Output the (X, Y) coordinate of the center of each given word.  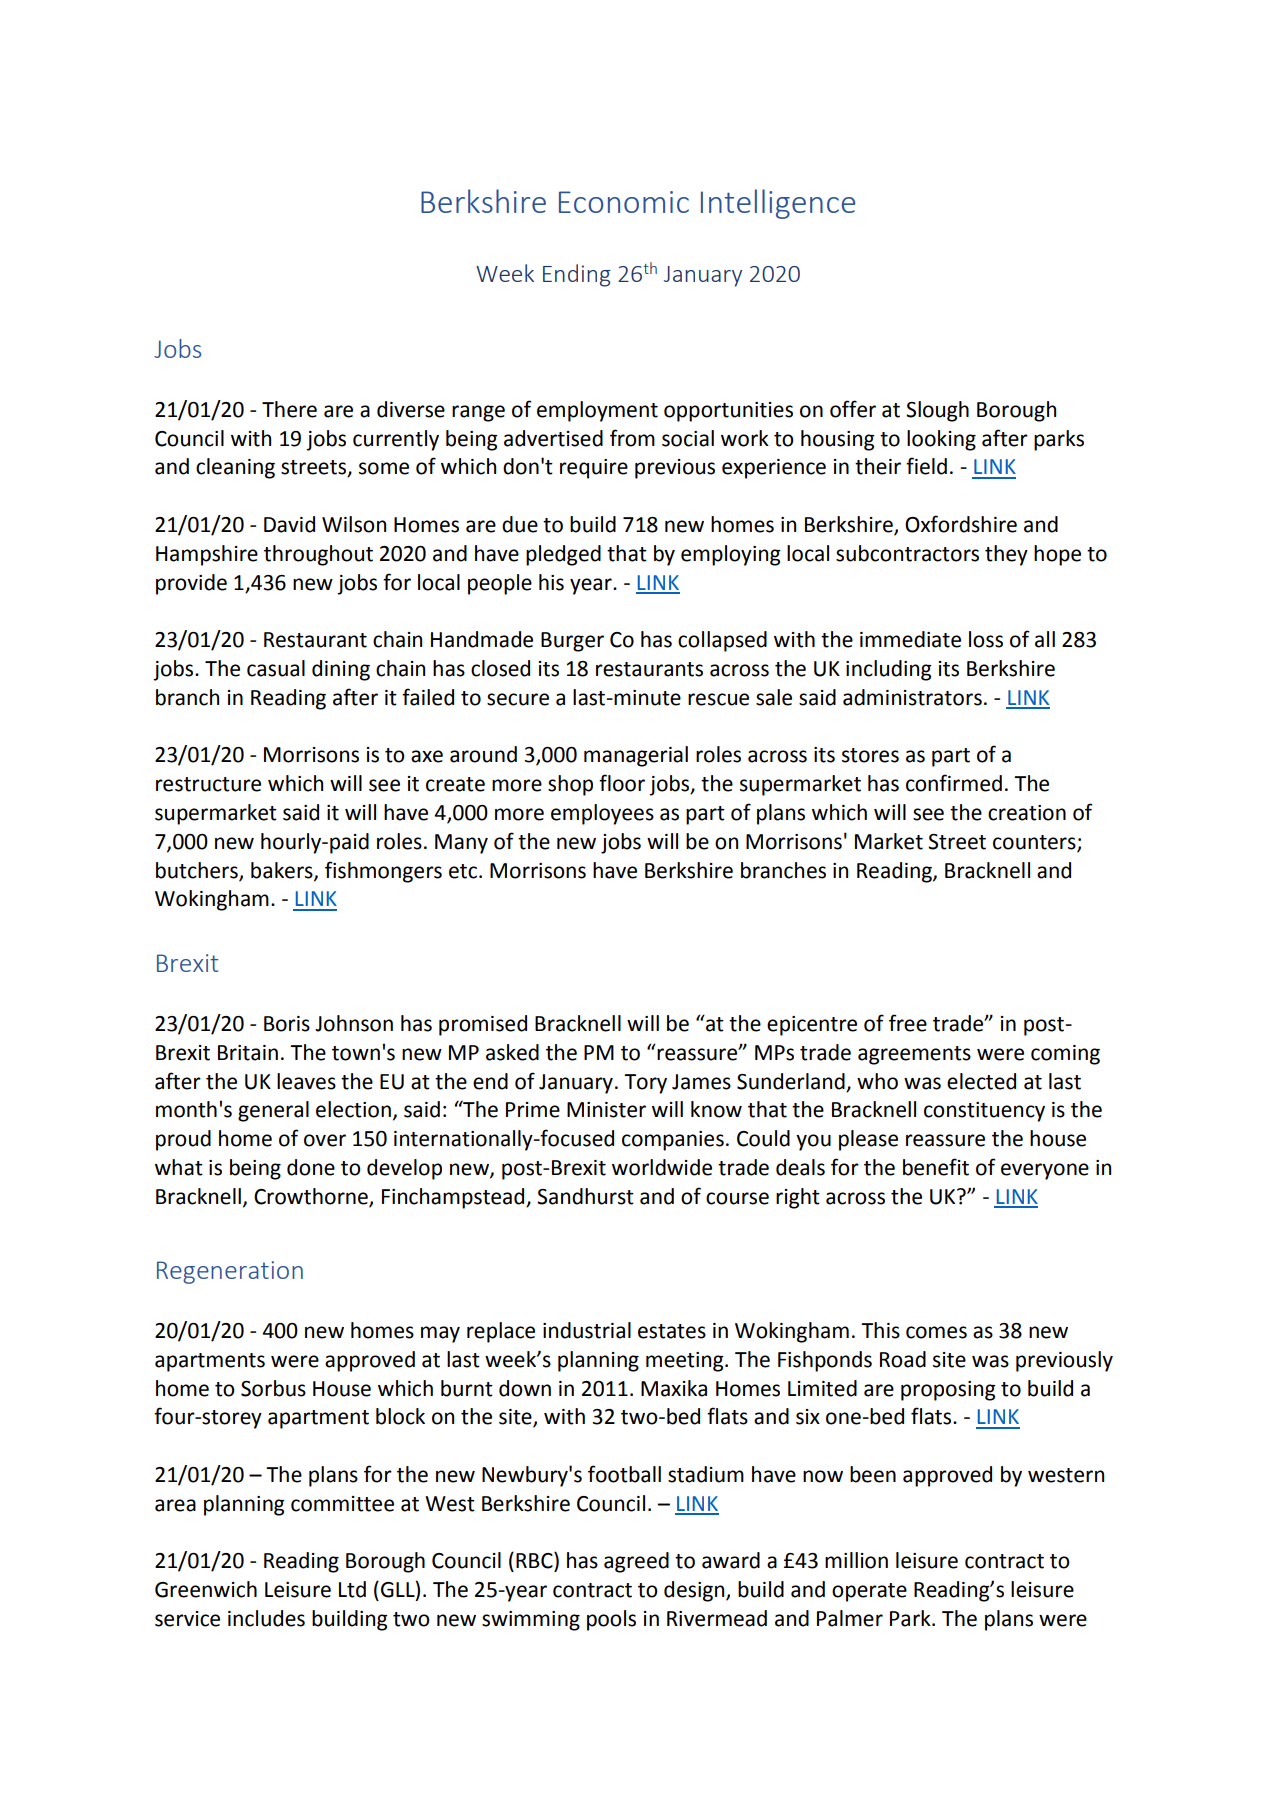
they (1006, 555)
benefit (936, 1167)
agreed (636, 1562)
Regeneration (230, 1272)
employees (602, 814)
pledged (563, 555)
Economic (624, 202)
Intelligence (778, 204)
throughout (318, 555)
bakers (283, 871)
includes (266, 1618)
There (289, 409)
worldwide (662, 1167)
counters (1035, 843)
